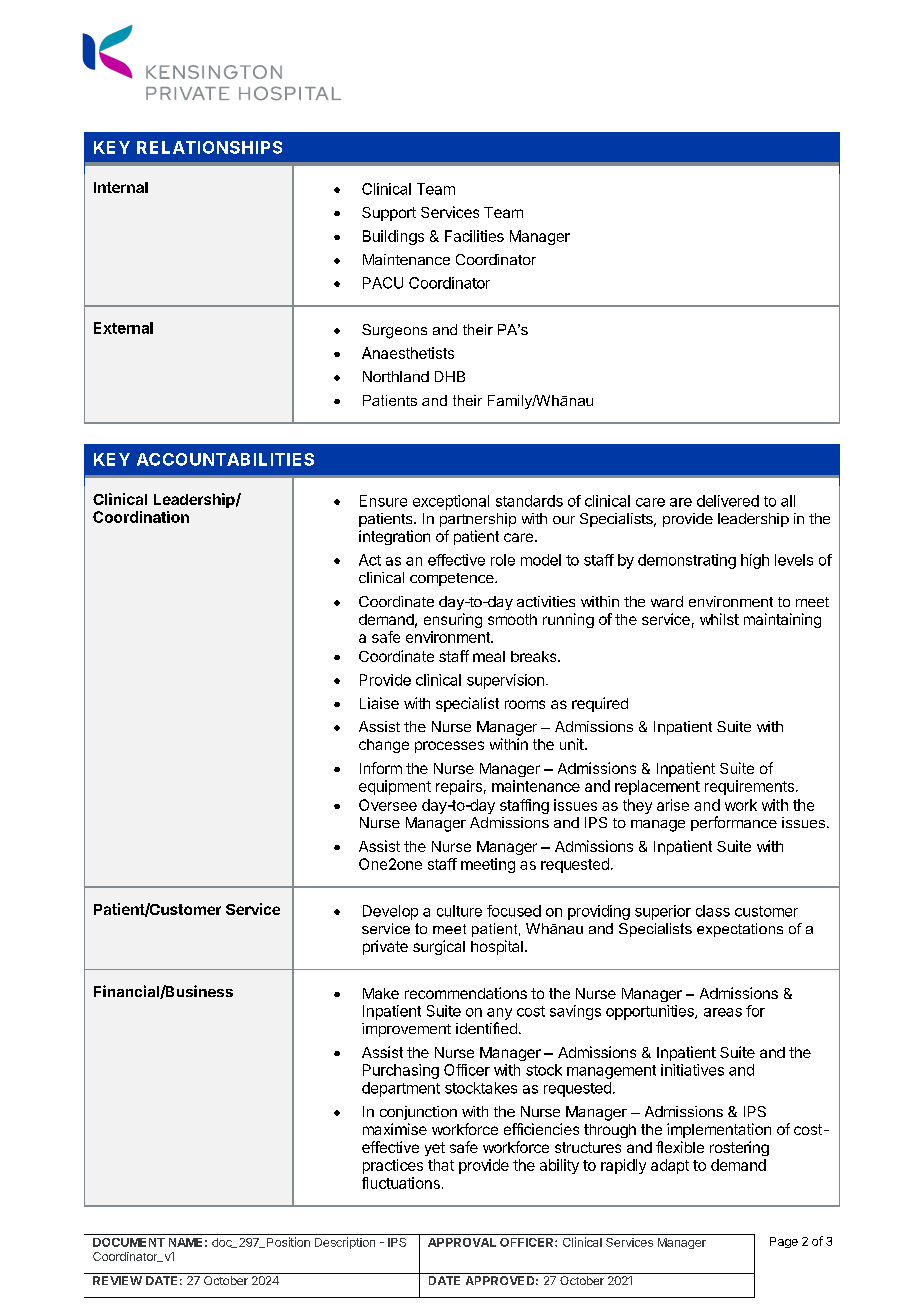  Describe the element at coordinates (129, 1242) in the image. I see `DOCUMENT` at that location.
